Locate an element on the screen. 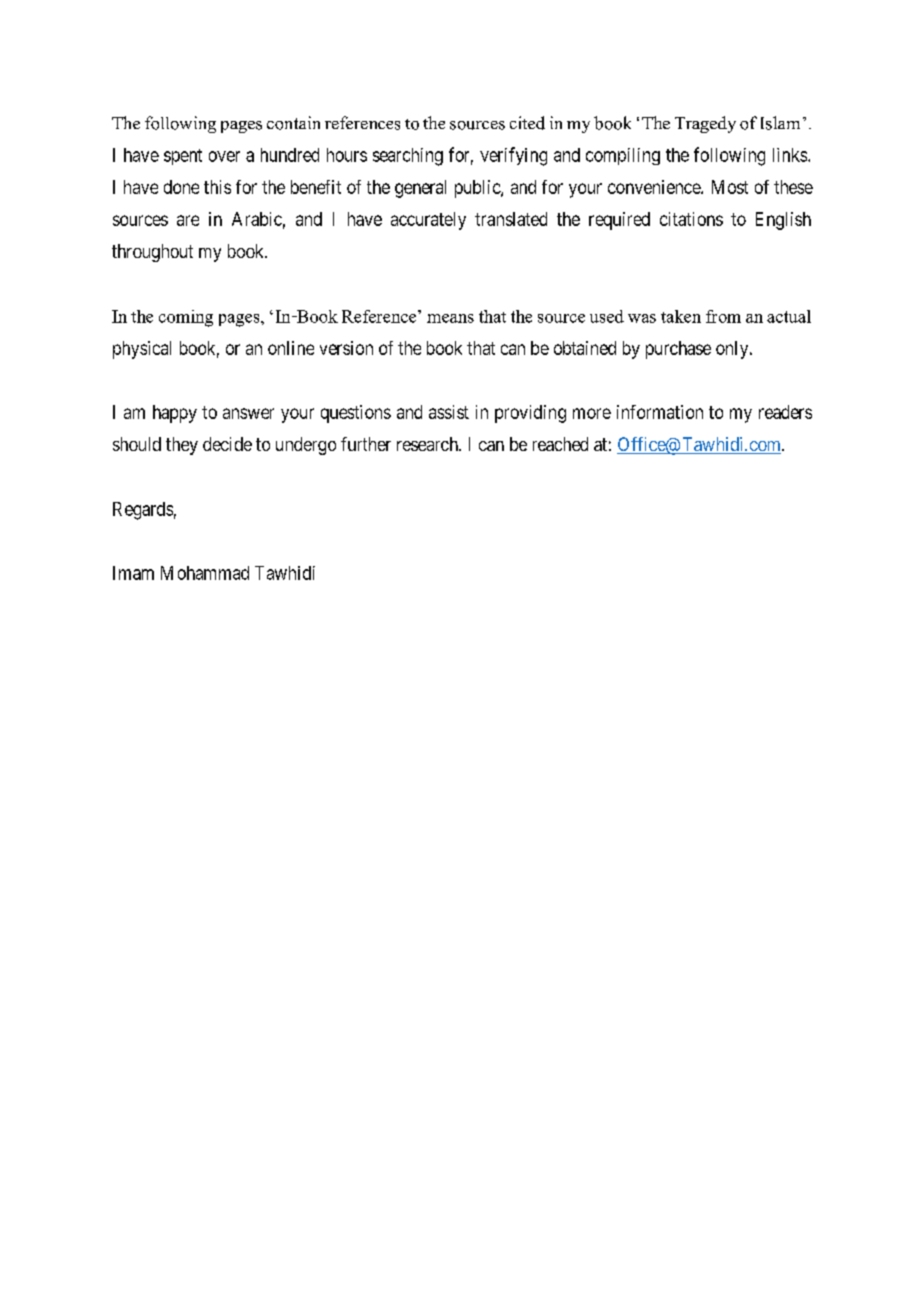 The width and height of the screenshot is (924, 1308). Tragedy is located at coordinates (705, 124).
